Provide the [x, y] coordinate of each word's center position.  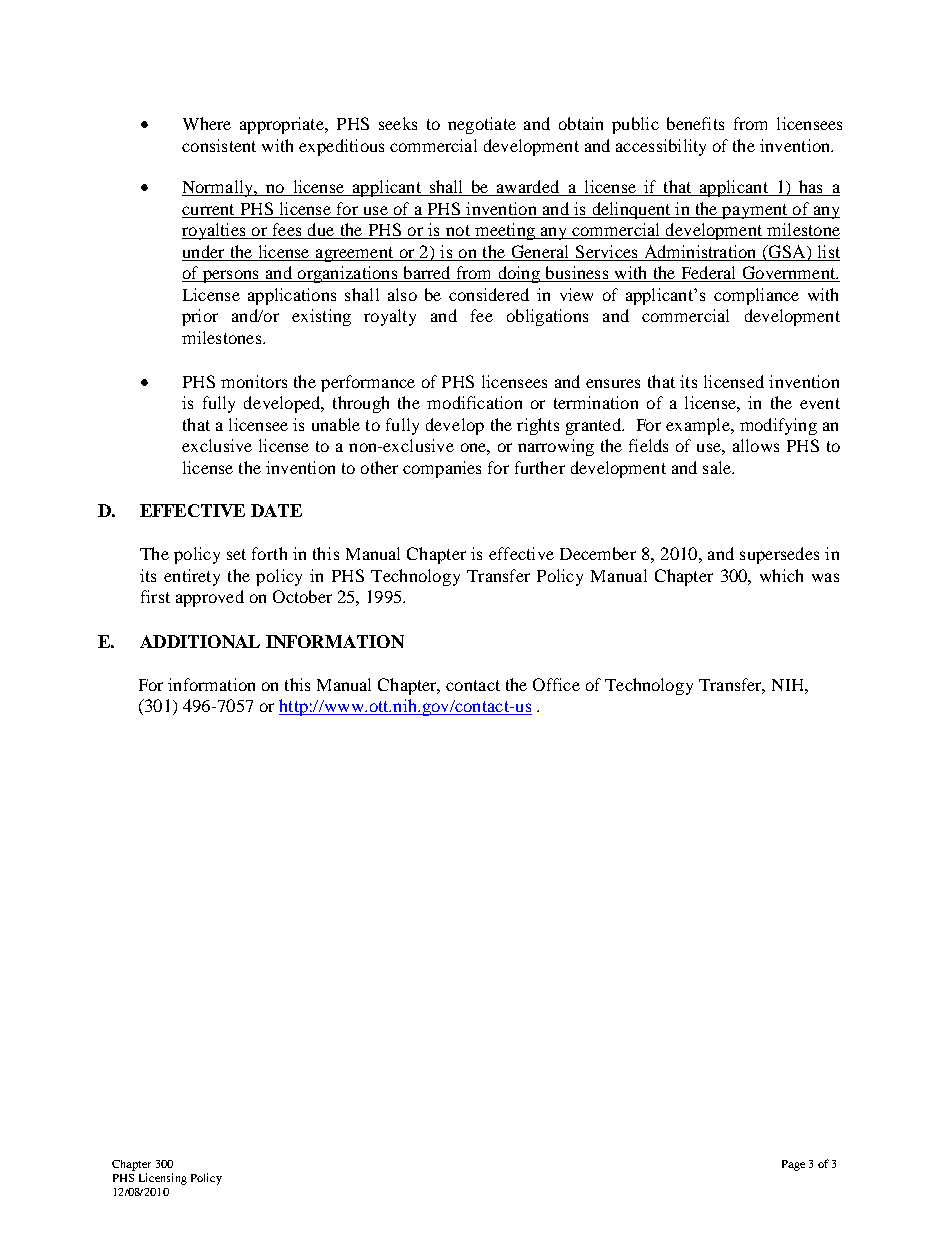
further [540, 467]
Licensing [163, 1179]
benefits [695, 123]
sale [718, 467]
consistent [219, 145]
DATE [276, 510]
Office [556, 684]
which [781, 575]
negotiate [482, 125]
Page [793, 1165]
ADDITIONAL [200, 641]
